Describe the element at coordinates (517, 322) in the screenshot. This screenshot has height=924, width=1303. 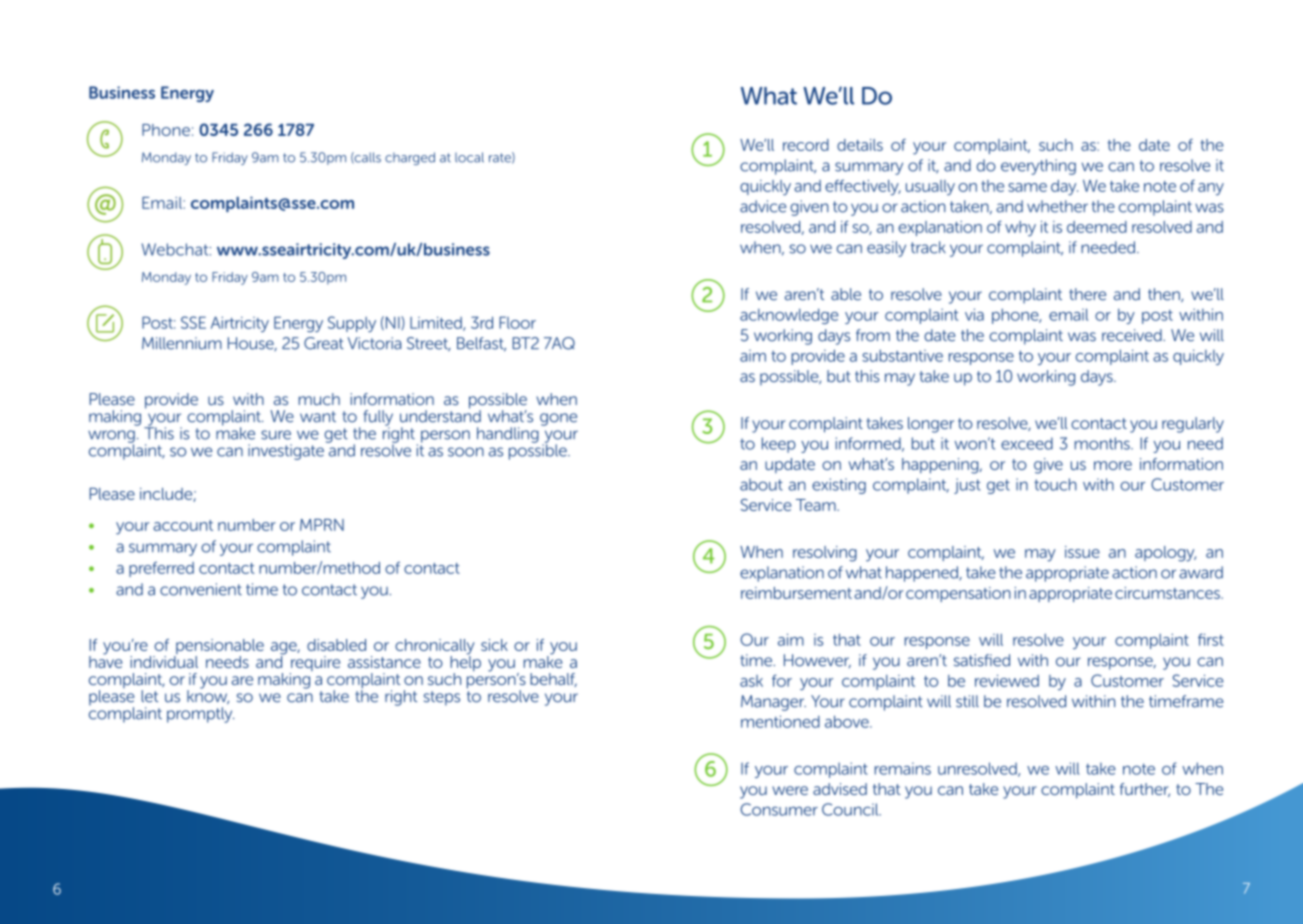
I see `Floor` at that location.
